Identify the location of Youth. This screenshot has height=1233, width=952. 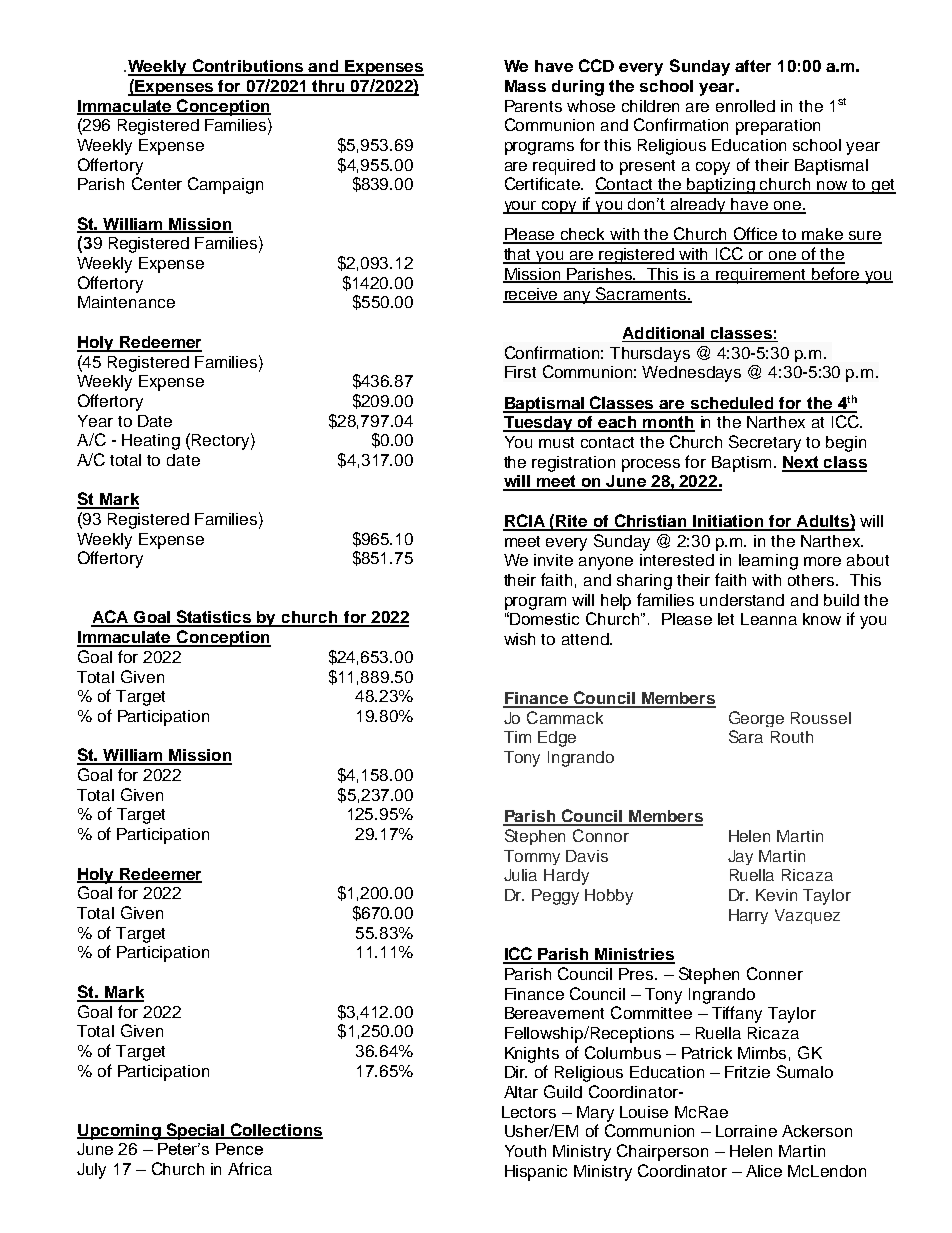
(525, 1151).
